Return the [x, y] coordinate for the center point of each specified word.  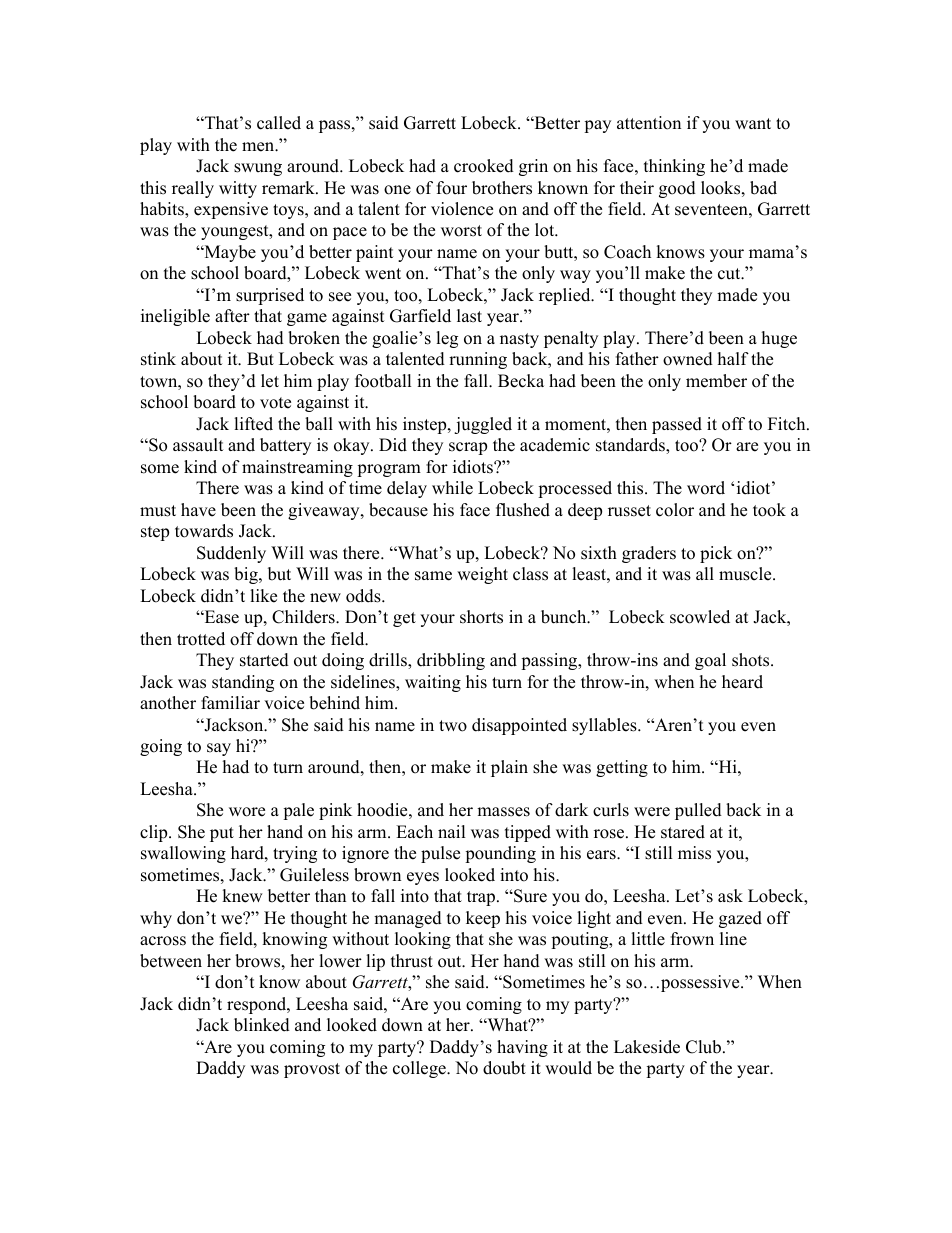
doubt [504, 1068]
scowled [700, 617]
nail [452, 831]
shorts [481, 617]
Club [703, 1047]
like [263, 596]
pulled [698, 811]
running [478, 360]
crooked [484, 166]
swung [258, 169]
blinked [262, 1025]
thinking [674, 167]
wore [247, 812]
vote [275, 403]
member [716, 381]
